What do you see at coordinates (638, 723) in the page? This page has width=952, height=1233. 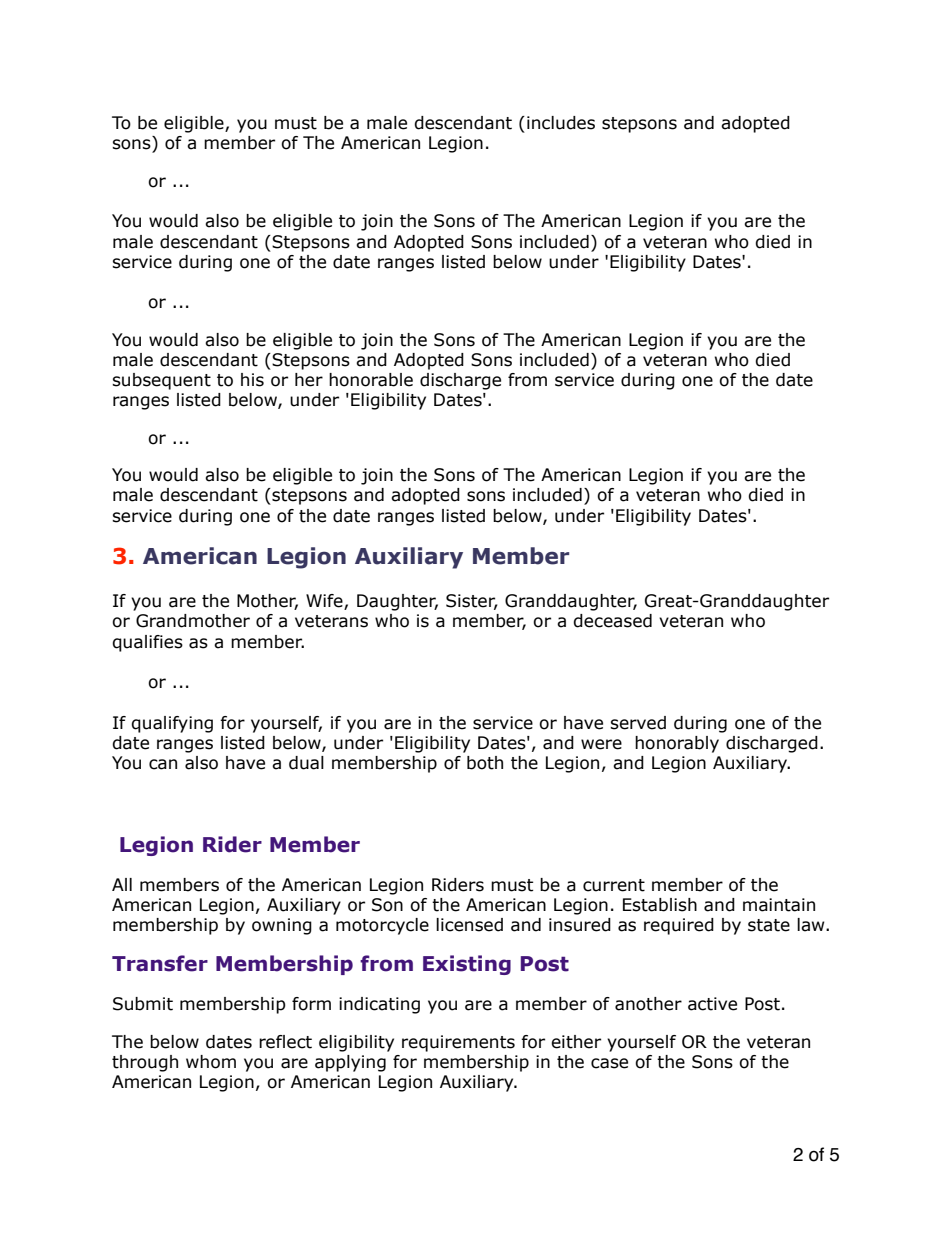 I see `served` at bounding box center [638, 723].
